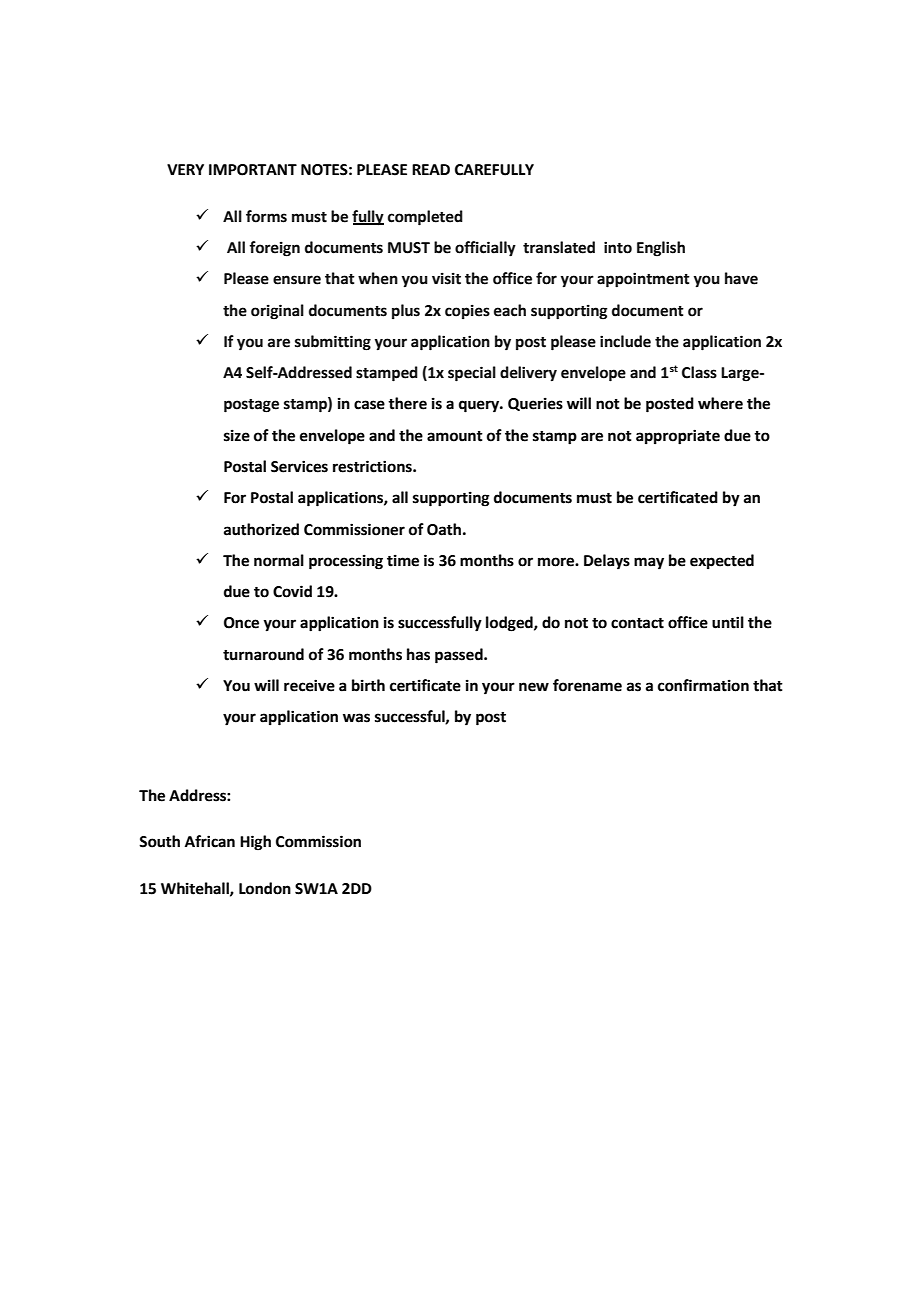 Image resolution: width=924 pixels, height=1308 pixels. I want to click on English, so click(661, 249).
